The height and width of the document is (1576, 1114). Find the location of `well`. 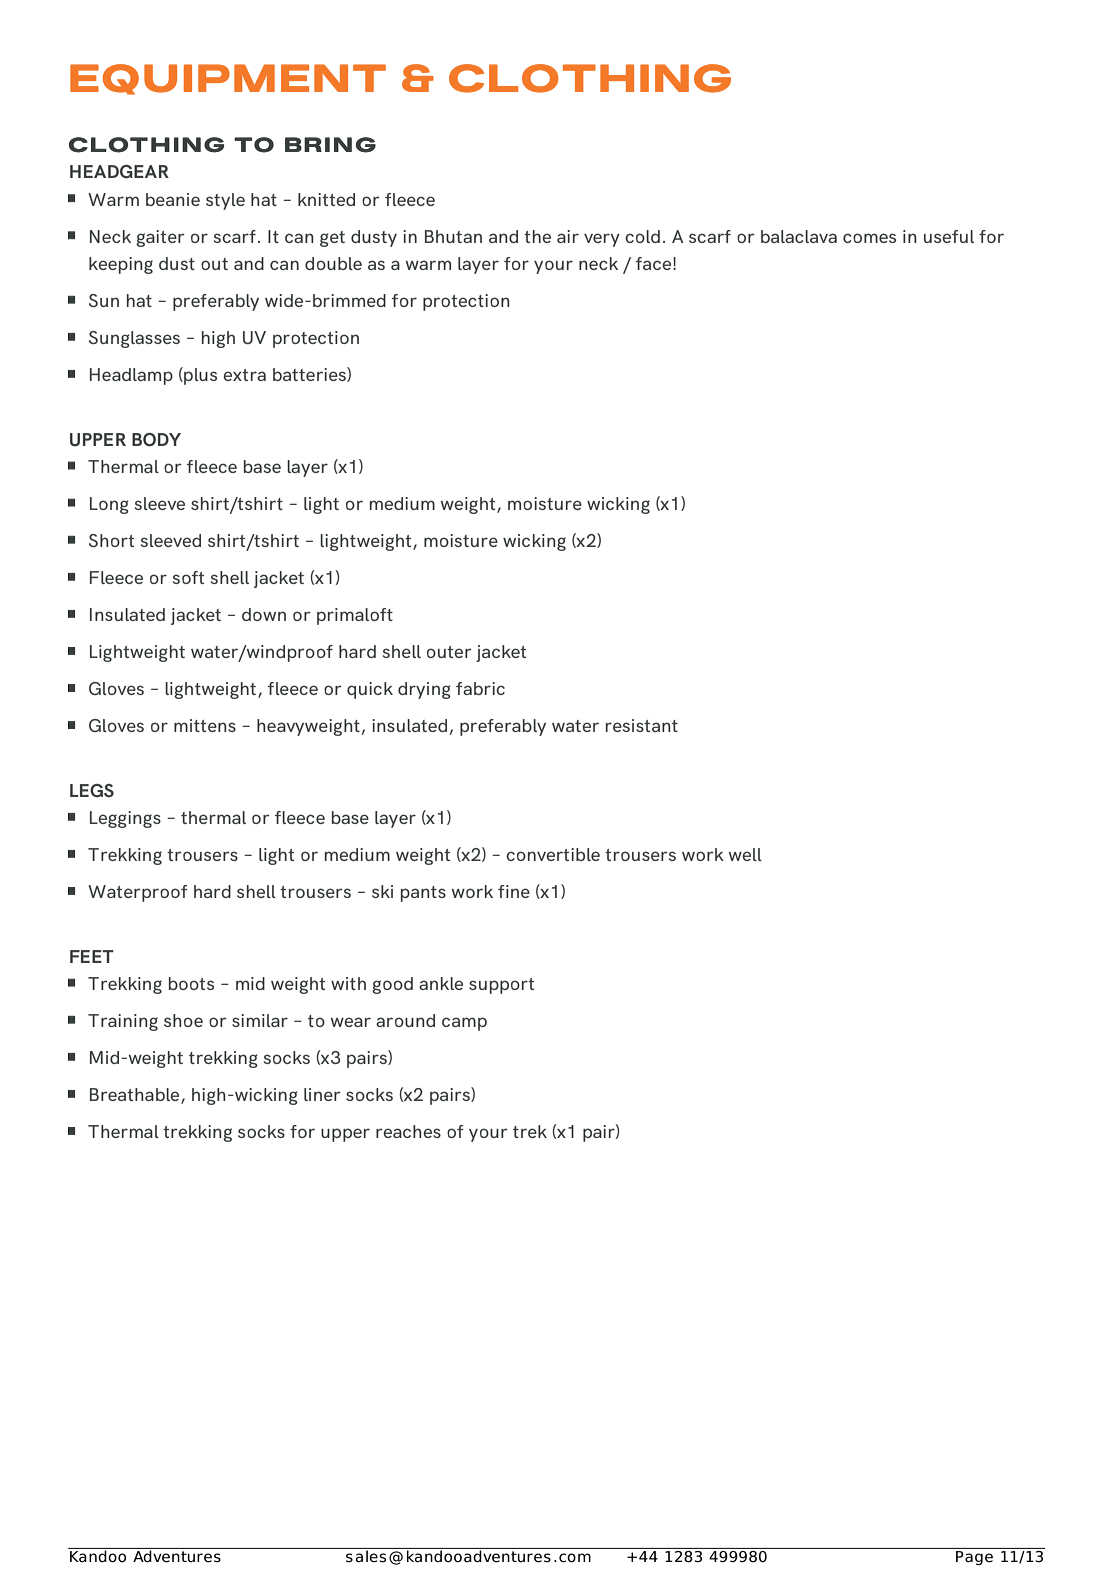

well is located at coordinates (745, 854).
